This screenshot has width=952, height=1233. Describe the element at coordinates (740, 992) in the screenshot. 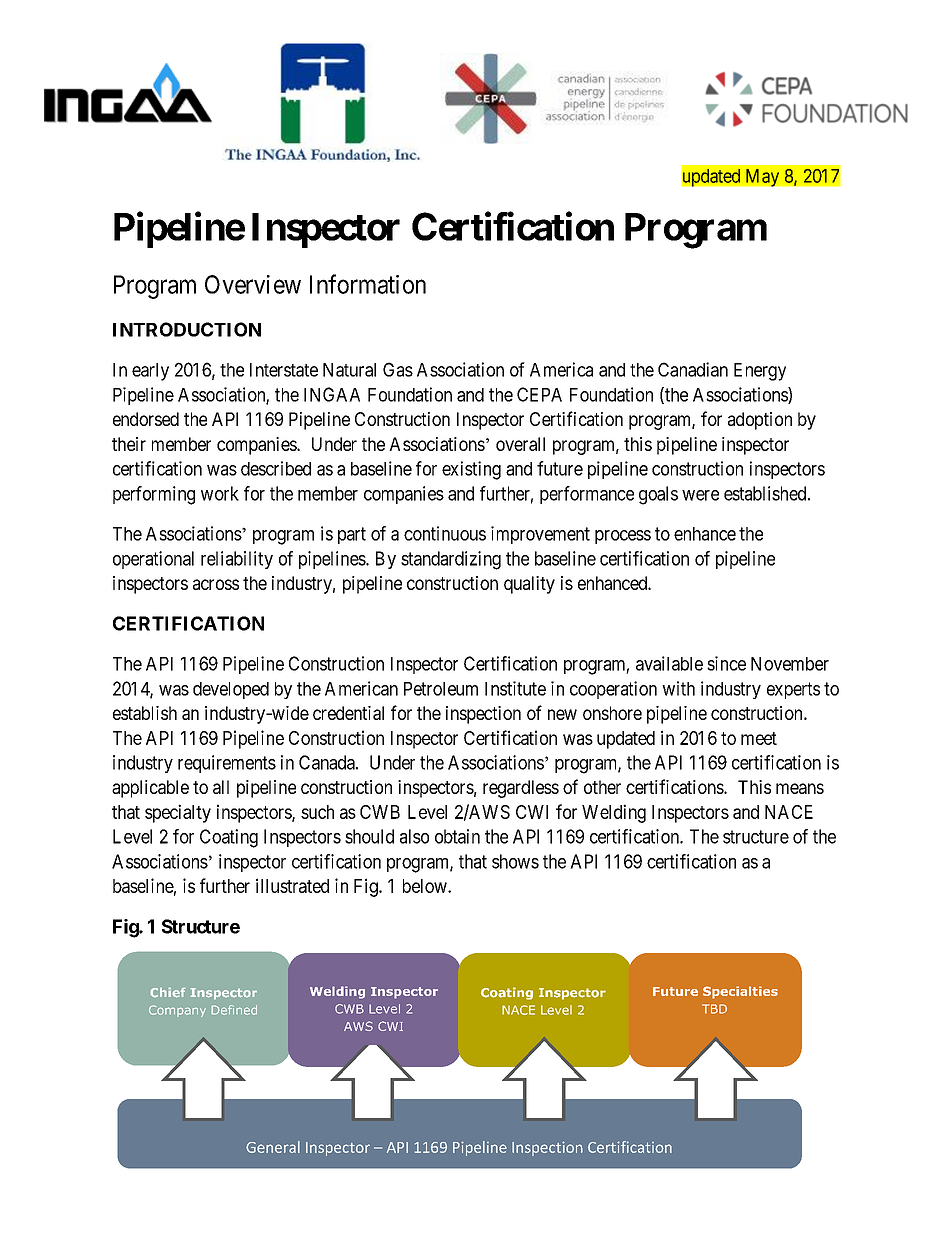

I see `Specialties` at that location.
